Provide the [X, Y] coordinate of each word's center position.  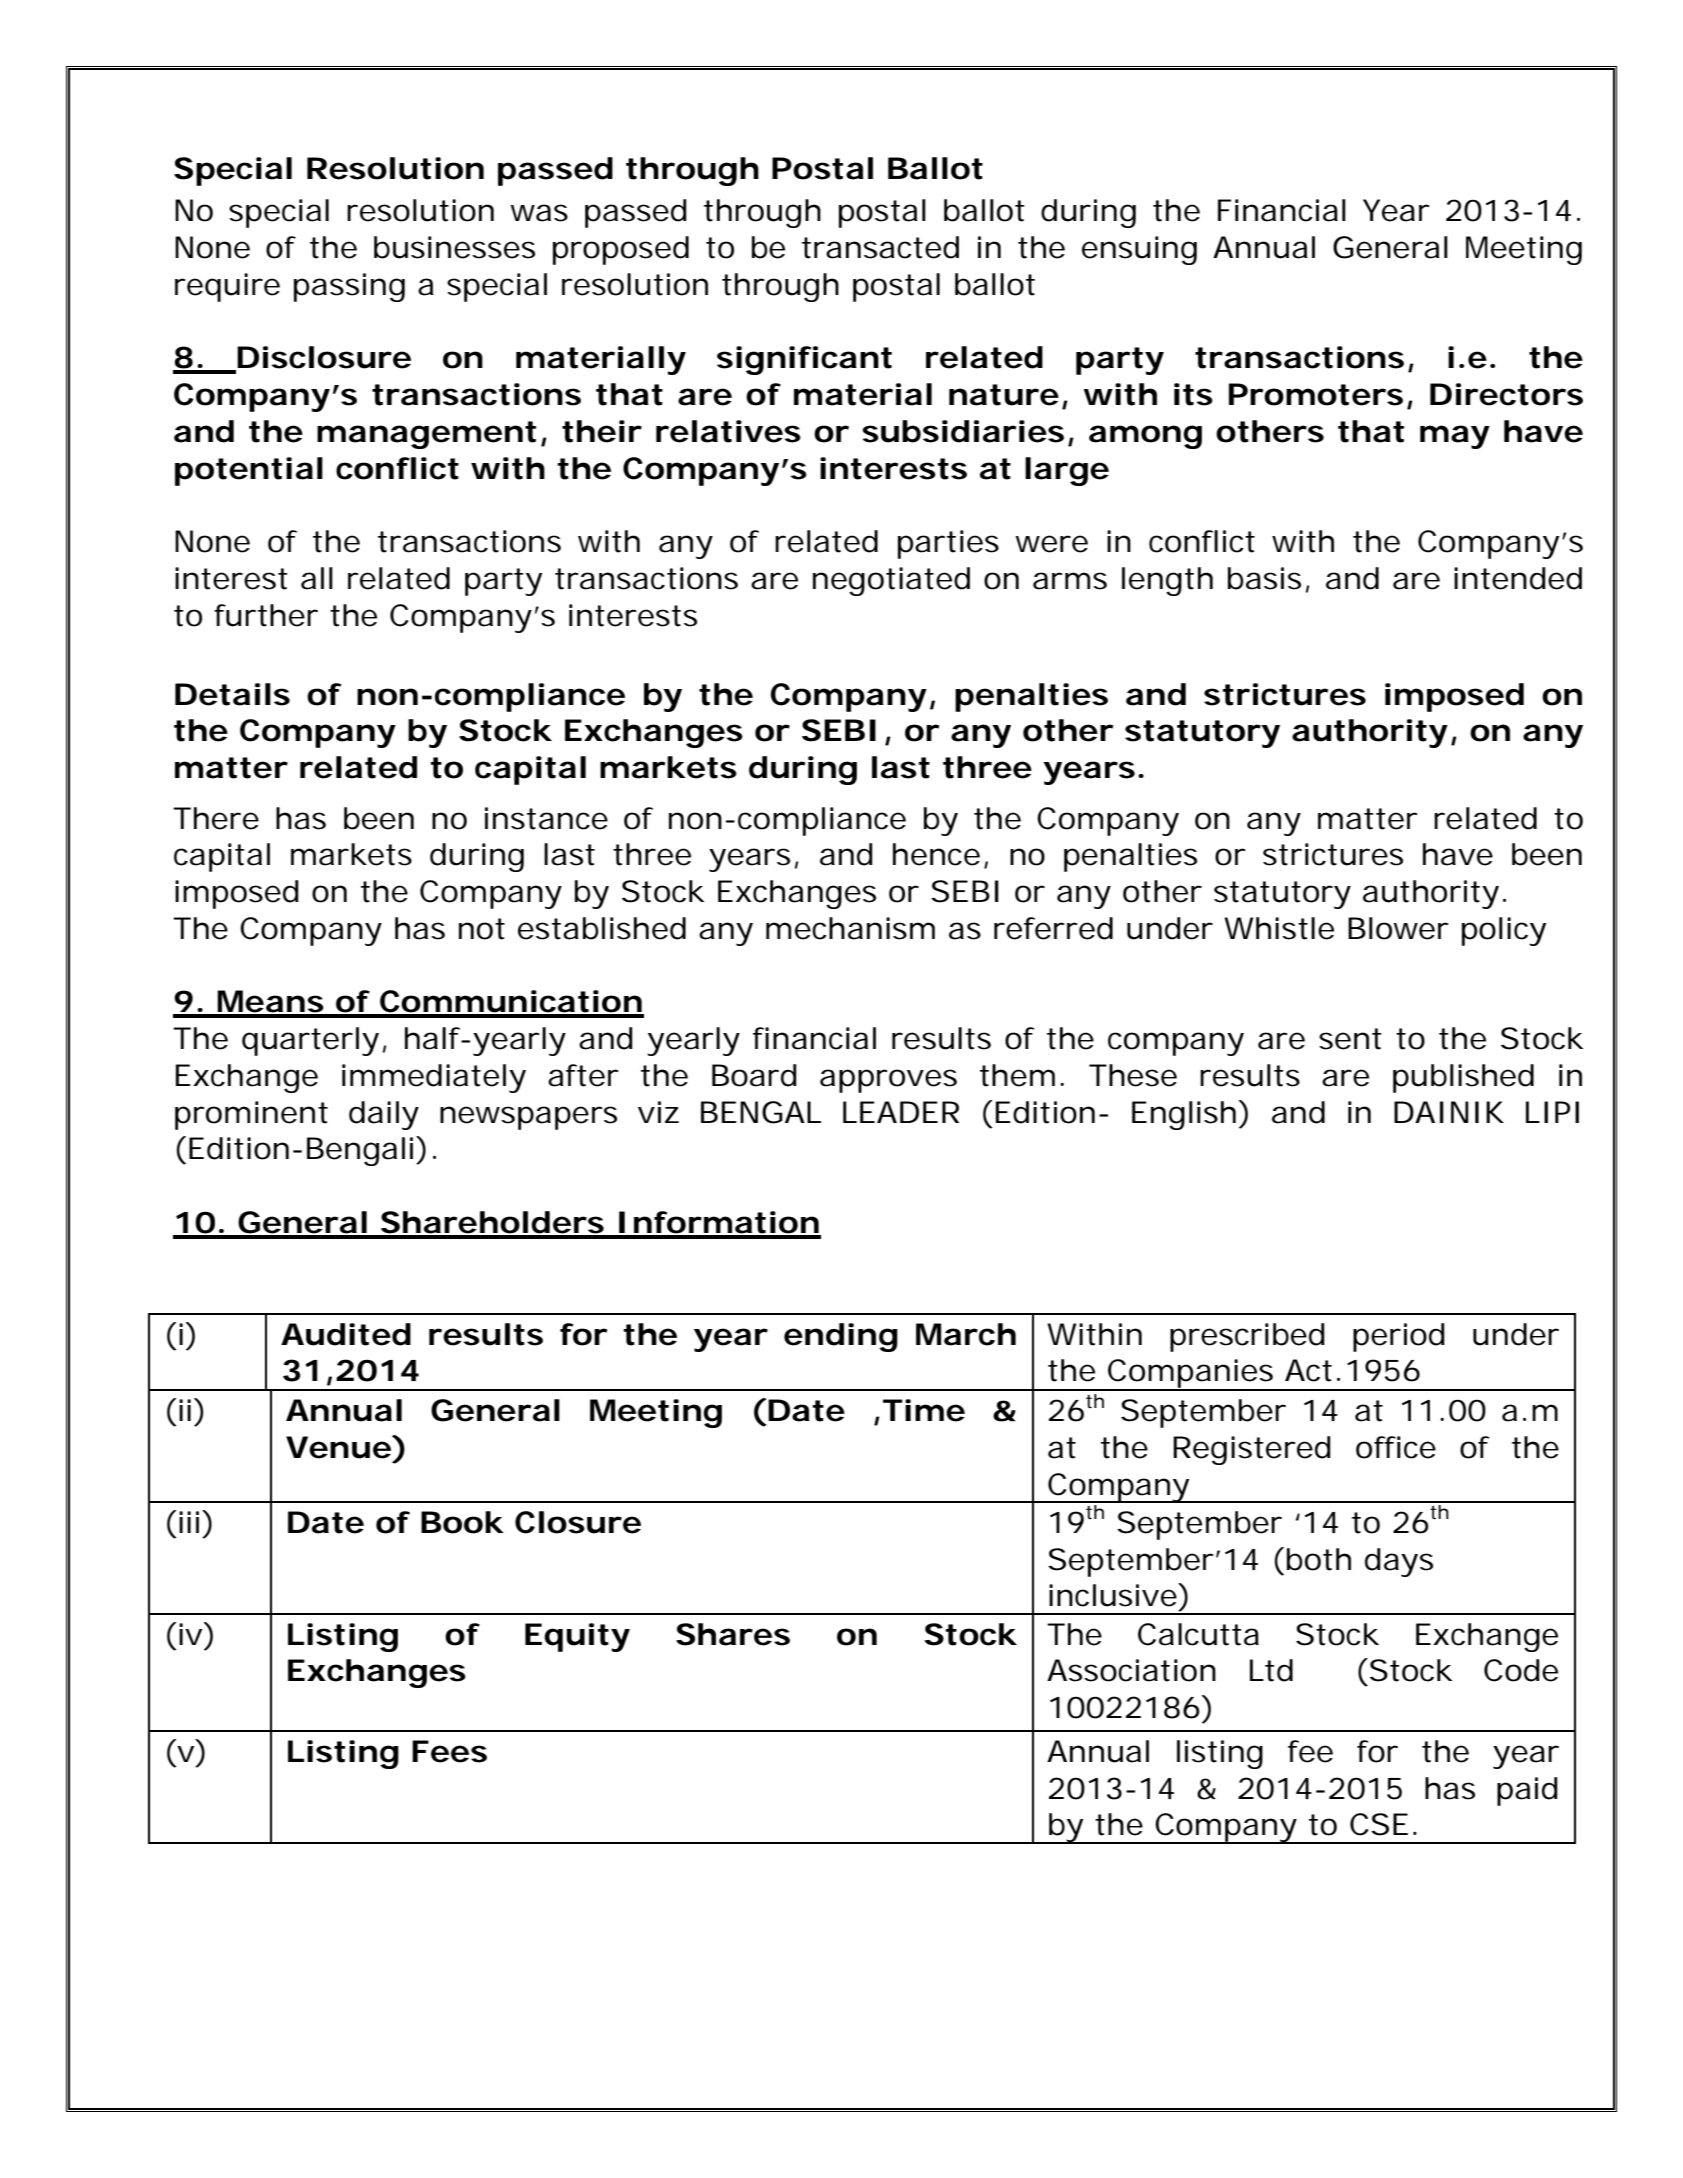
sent [1350, 1039]
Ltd [1271, 1670]
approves [888, 1081]
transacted [880, 247]
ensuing [1139, 250]
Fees [449, 1751]
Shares [733, 1634]
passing [349, 287]
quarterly [310, 1041]
